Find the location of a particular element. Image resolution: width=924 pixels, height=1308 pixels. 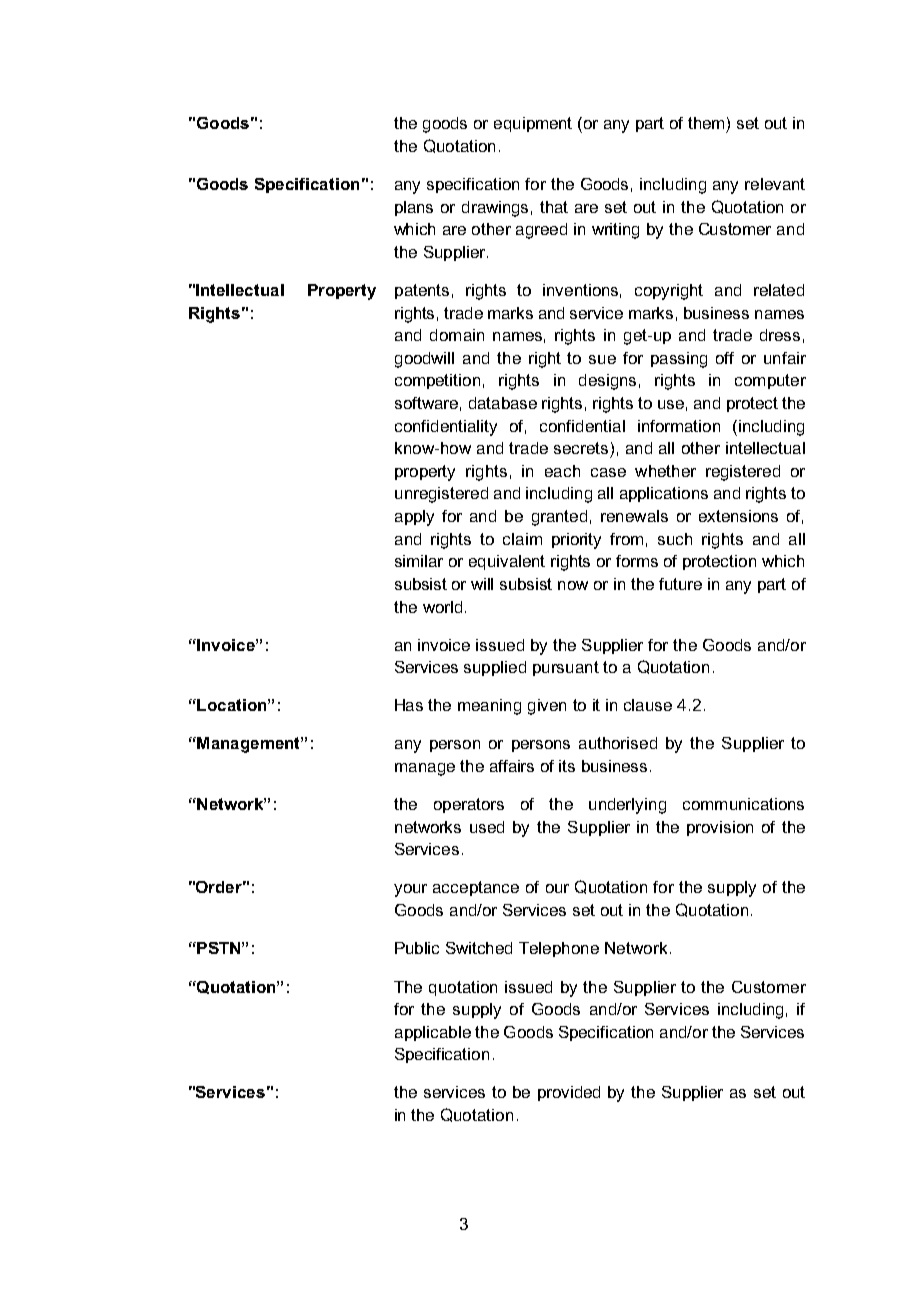

them is located at coordinates (706, 123).
